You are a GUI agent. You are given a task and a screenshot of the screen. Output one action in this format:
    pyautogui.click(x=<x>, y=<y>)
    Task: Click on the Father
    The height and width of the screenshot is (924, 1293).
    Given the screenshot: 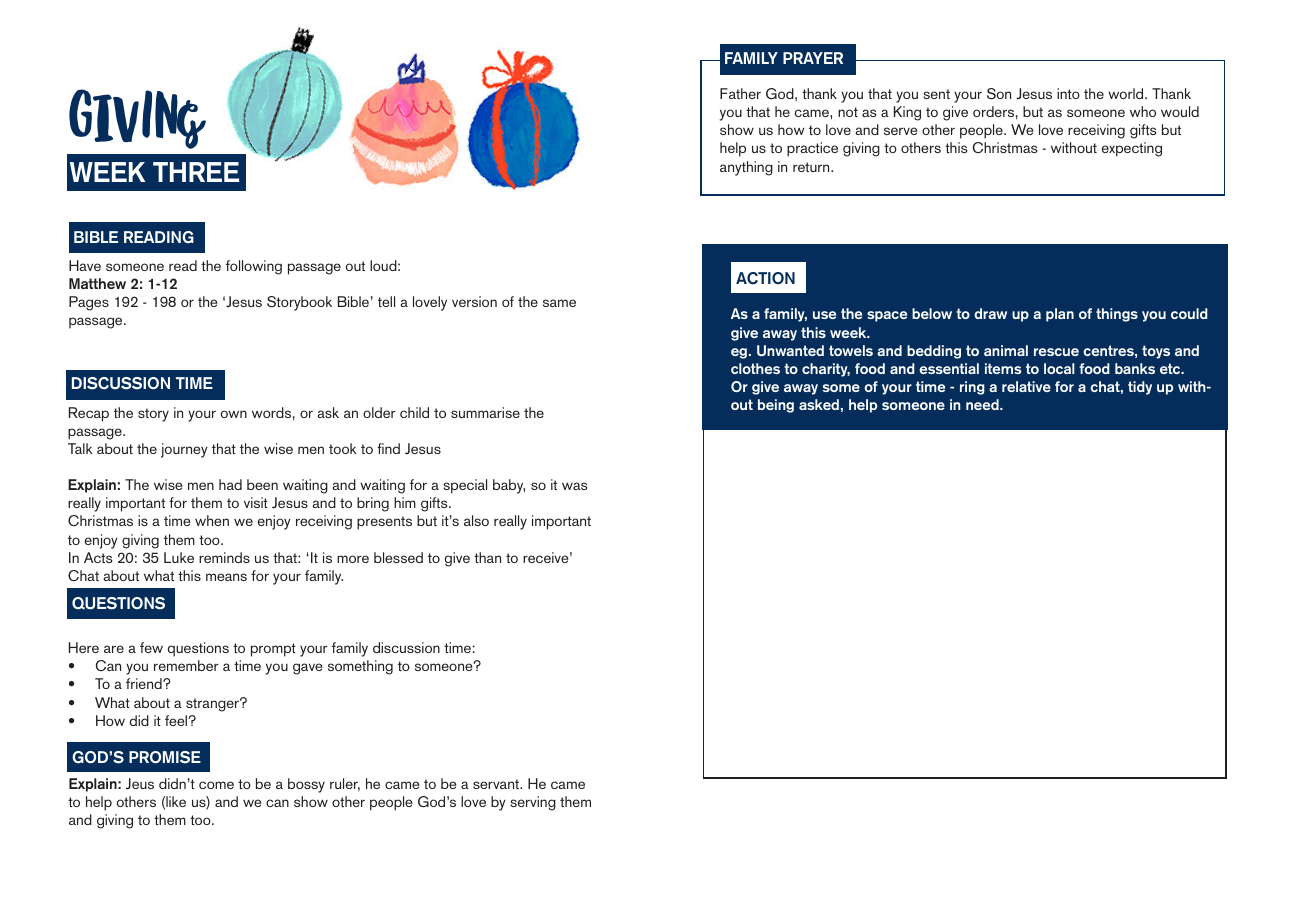 What is the action you would take?
    pyautogui.click(x=740, y=93)
